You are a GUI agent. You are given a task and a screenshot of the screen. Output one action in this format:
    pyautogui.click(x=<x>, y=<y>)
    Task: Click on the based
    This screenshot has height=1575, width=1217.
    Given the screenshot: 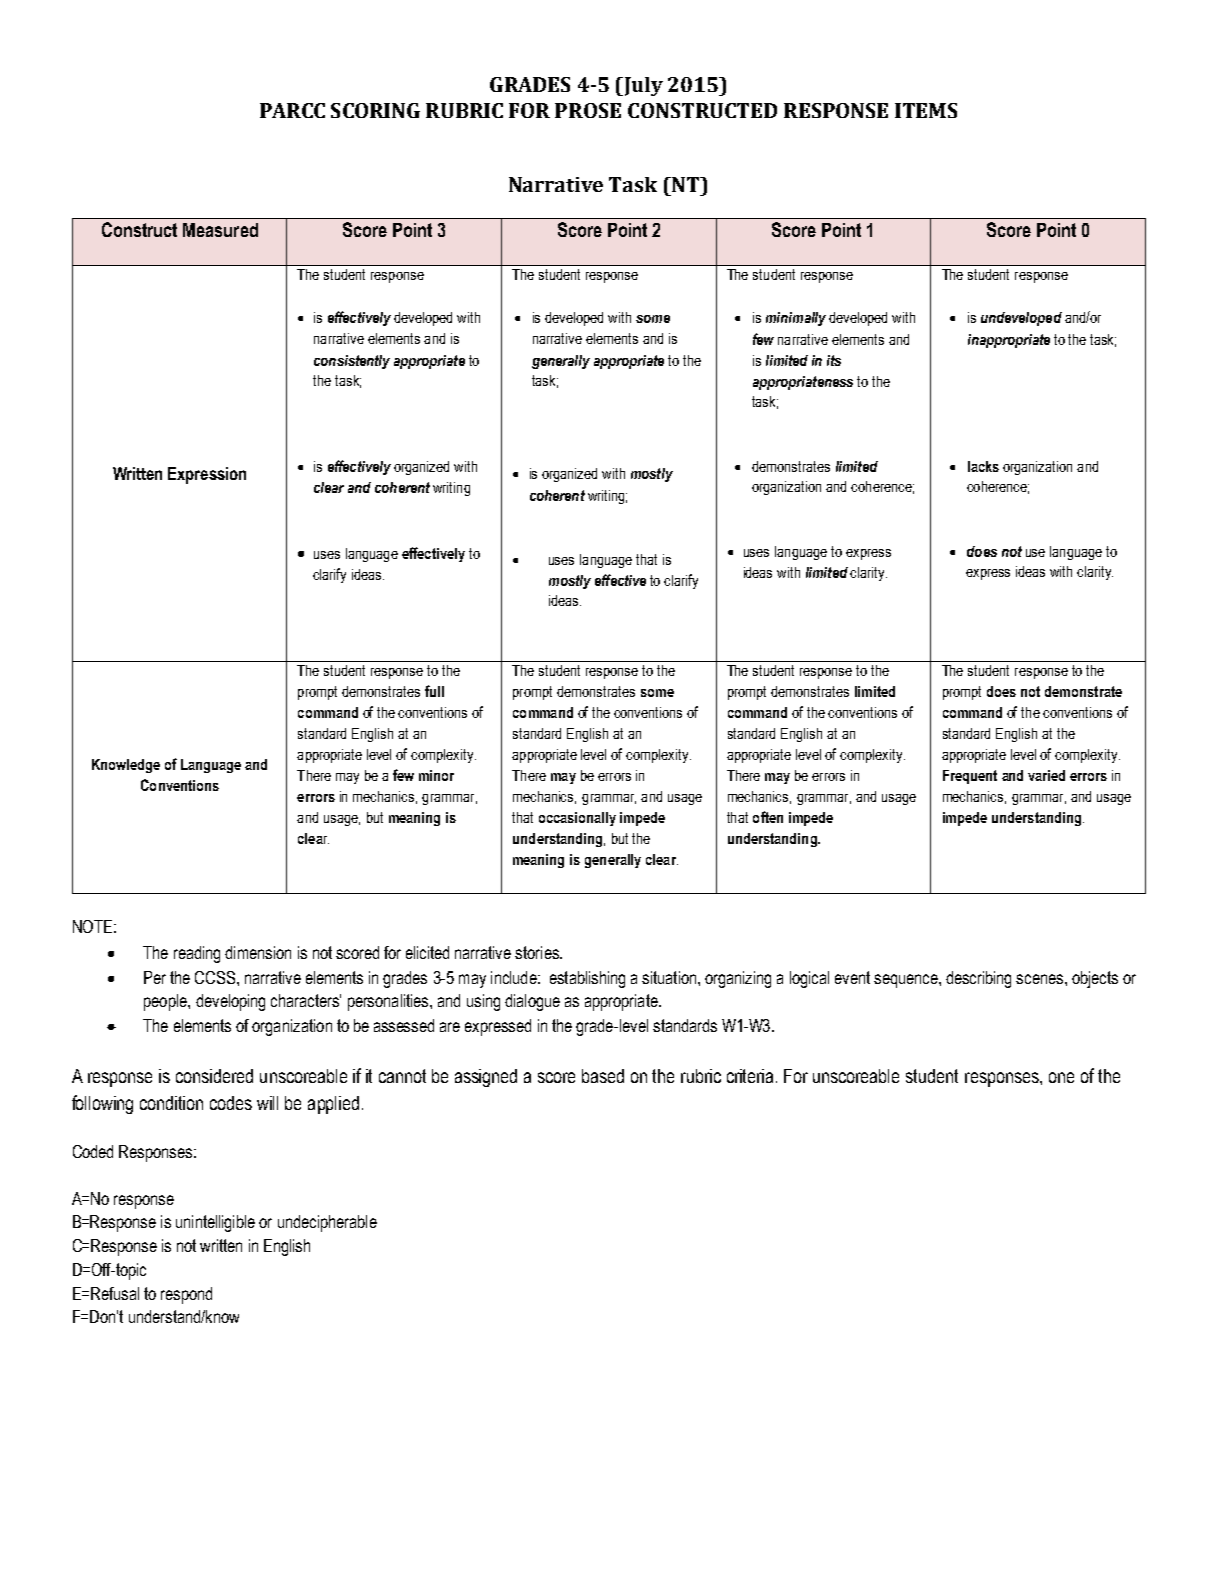 What is the action you would take?
    pyautogui.click(x=603, y=1076)
